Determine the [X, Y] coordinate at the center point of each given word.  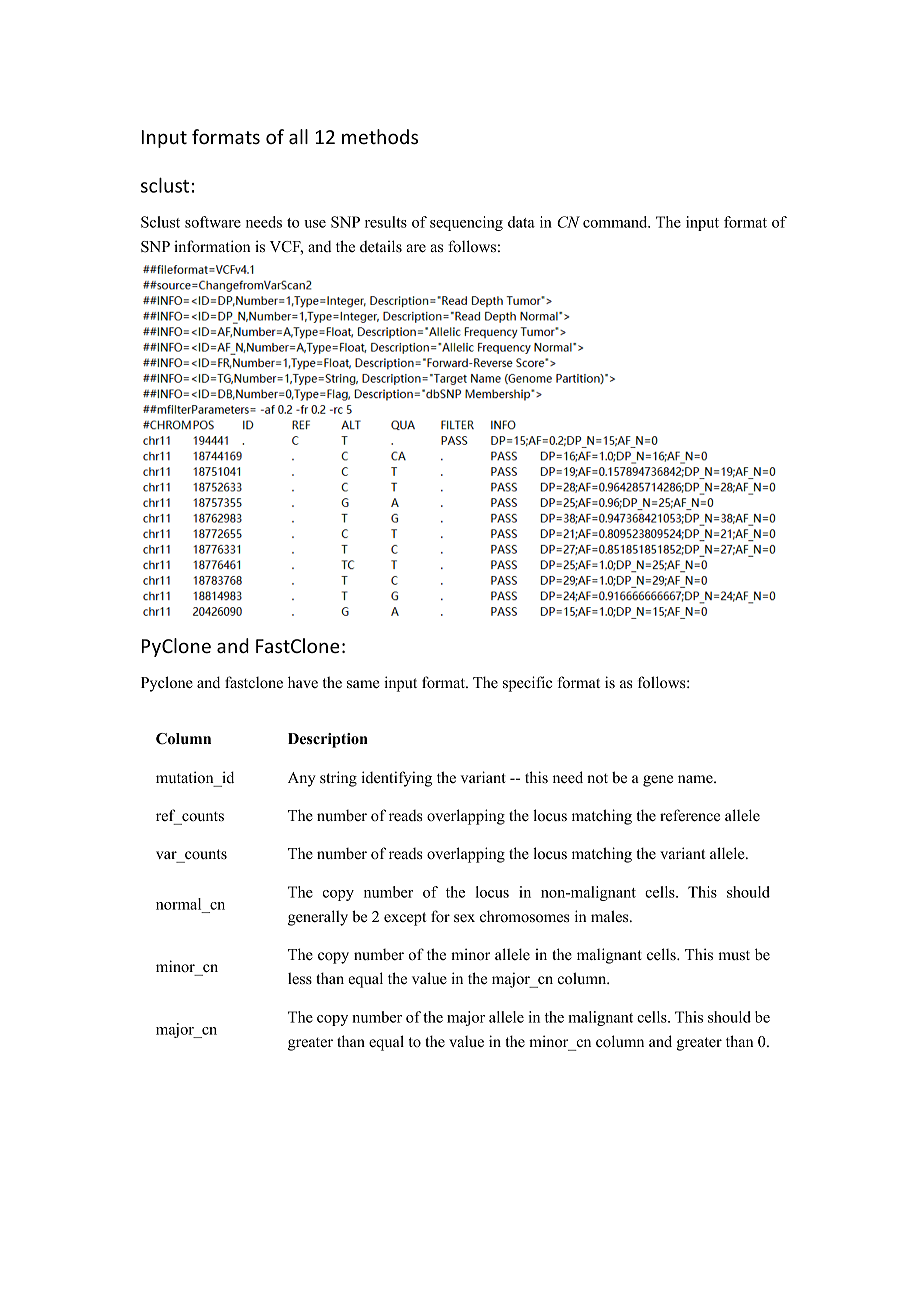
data [521, 222]
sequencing [466, 223]
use [315, 224]
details [381, 246]
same [363, 684]
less [300, 978]
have [303, 682]
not [597, 778]
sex [464, 918]
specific [527, 684]
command [616, 222]
